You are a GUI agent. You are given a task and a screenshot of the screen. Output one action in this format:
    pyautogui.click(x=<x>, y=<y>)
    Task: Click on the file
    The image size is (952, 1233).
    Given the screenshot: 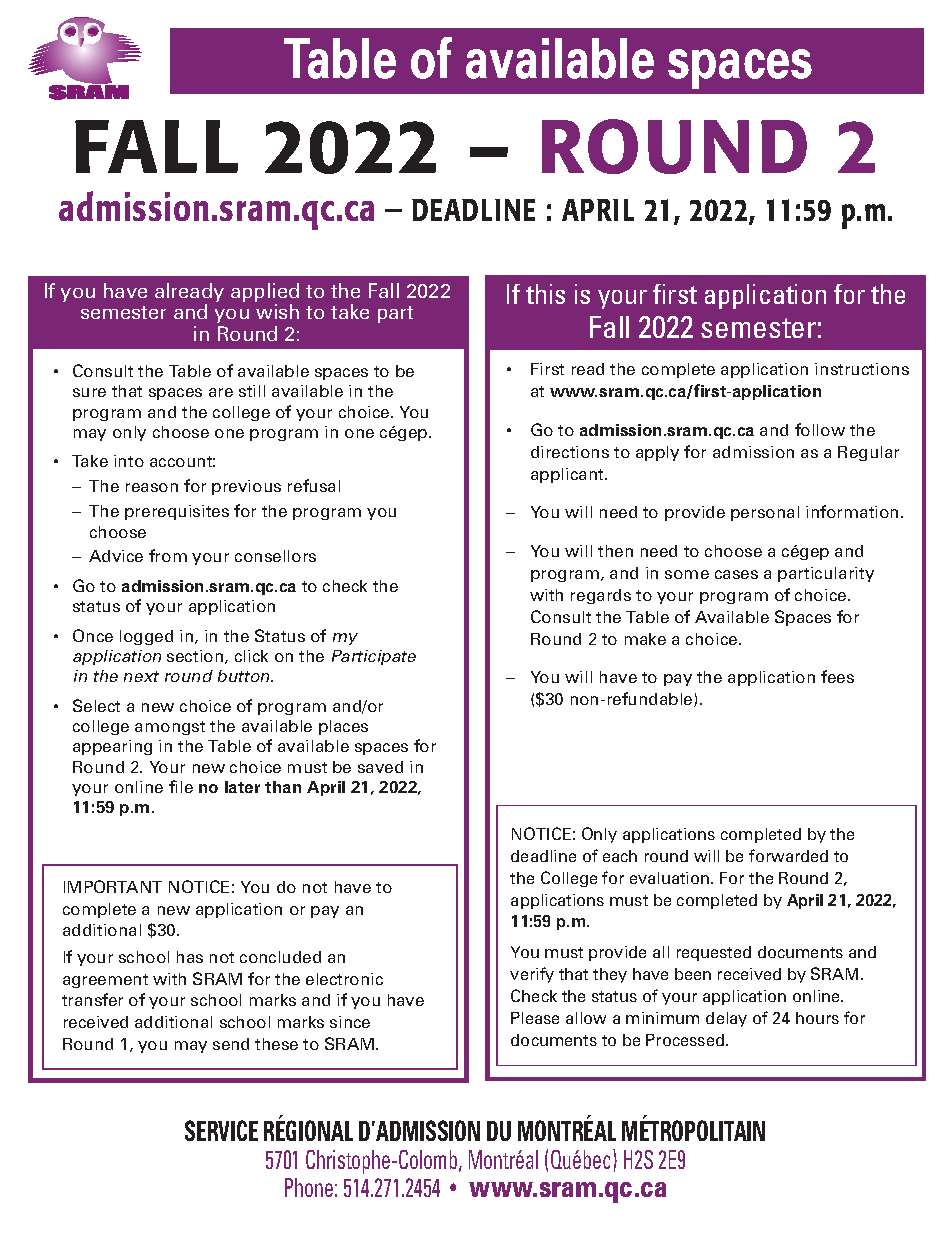 What is the action you would take?
    pyautogui.click(x=181, y=786)
